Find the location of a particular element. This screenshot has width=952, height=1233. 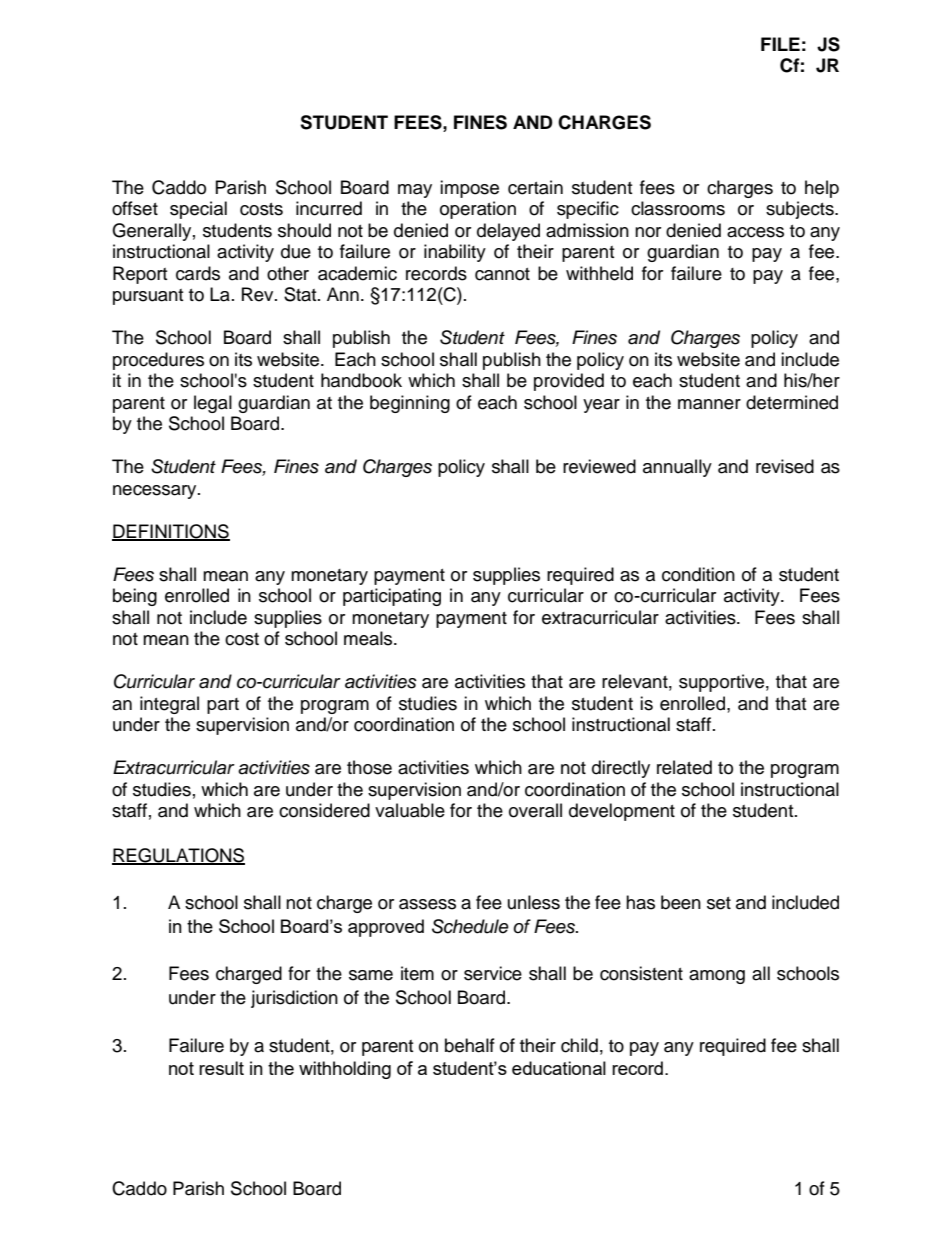

DEFINITIONS is located at coordinates (171, 532).
